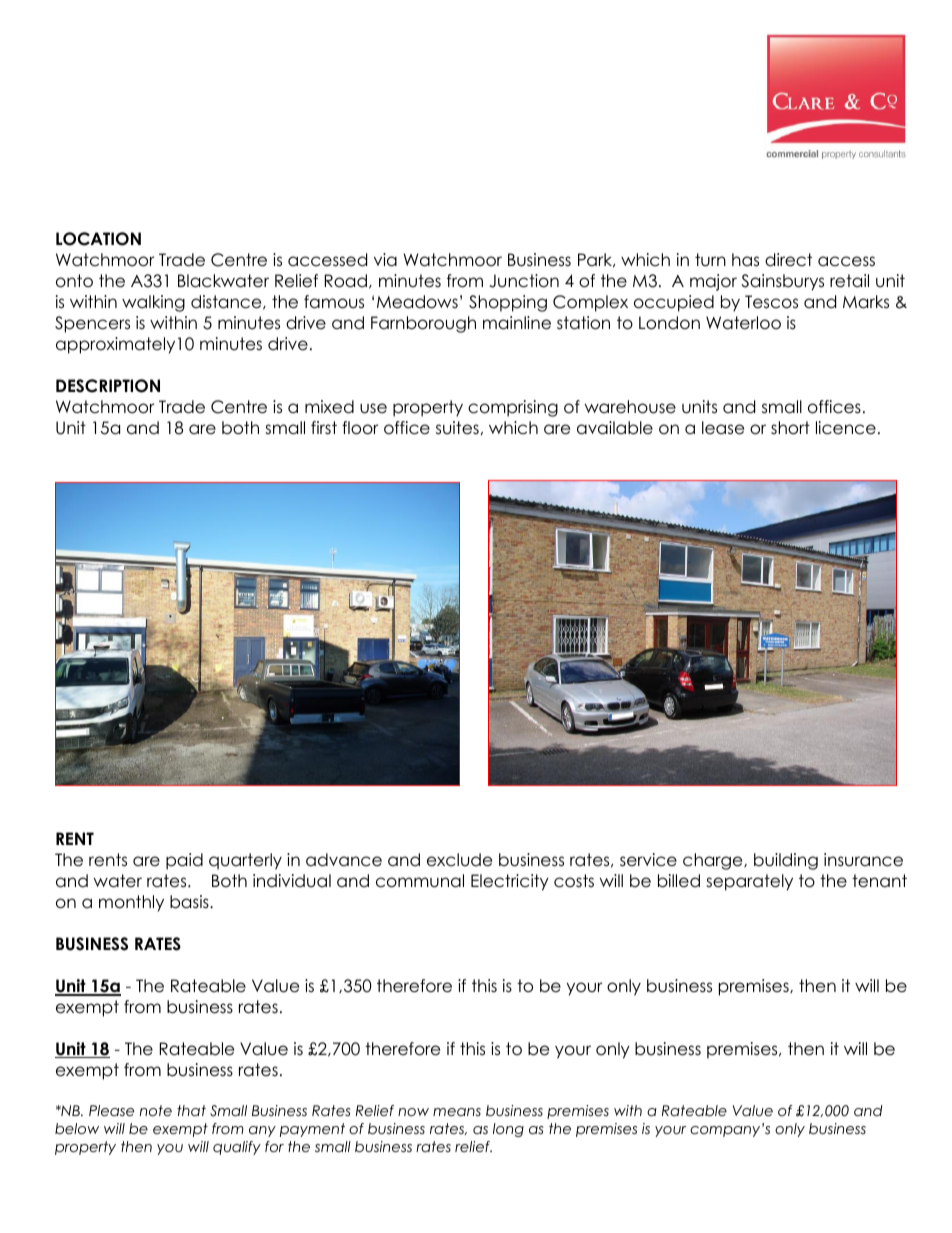 Image resolution: width=952 pixels, height=1233 pixels. What do you see at coordinates (457, 1112) in the screenshot?
I see `means` at bounding box center [457, 1112].
